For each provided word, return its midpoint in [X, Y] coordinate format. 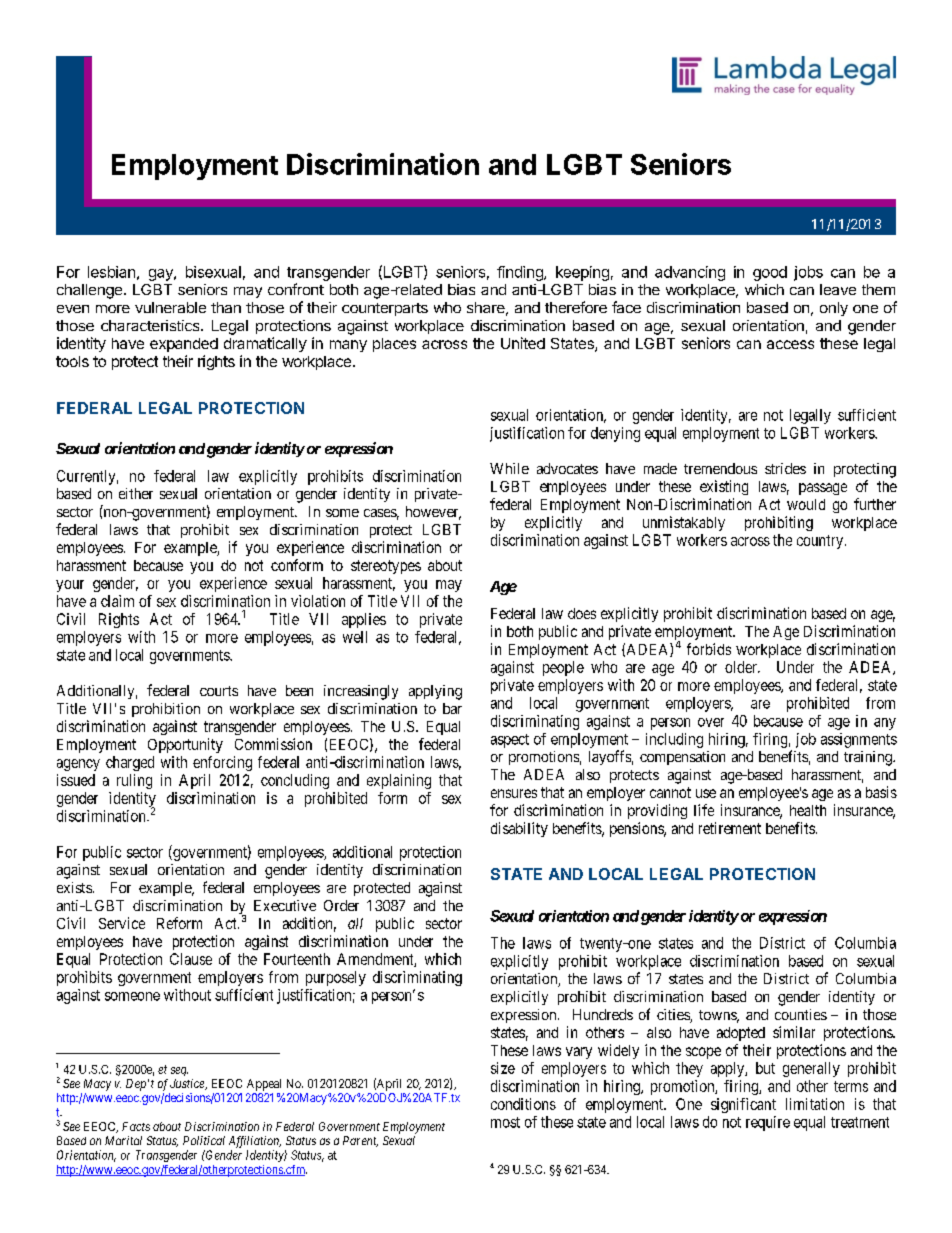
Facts [136, 1126]
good [770, 273]
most [505, 1122]
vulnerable [170, 307]
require [768, 1123]
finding [521, 273]
